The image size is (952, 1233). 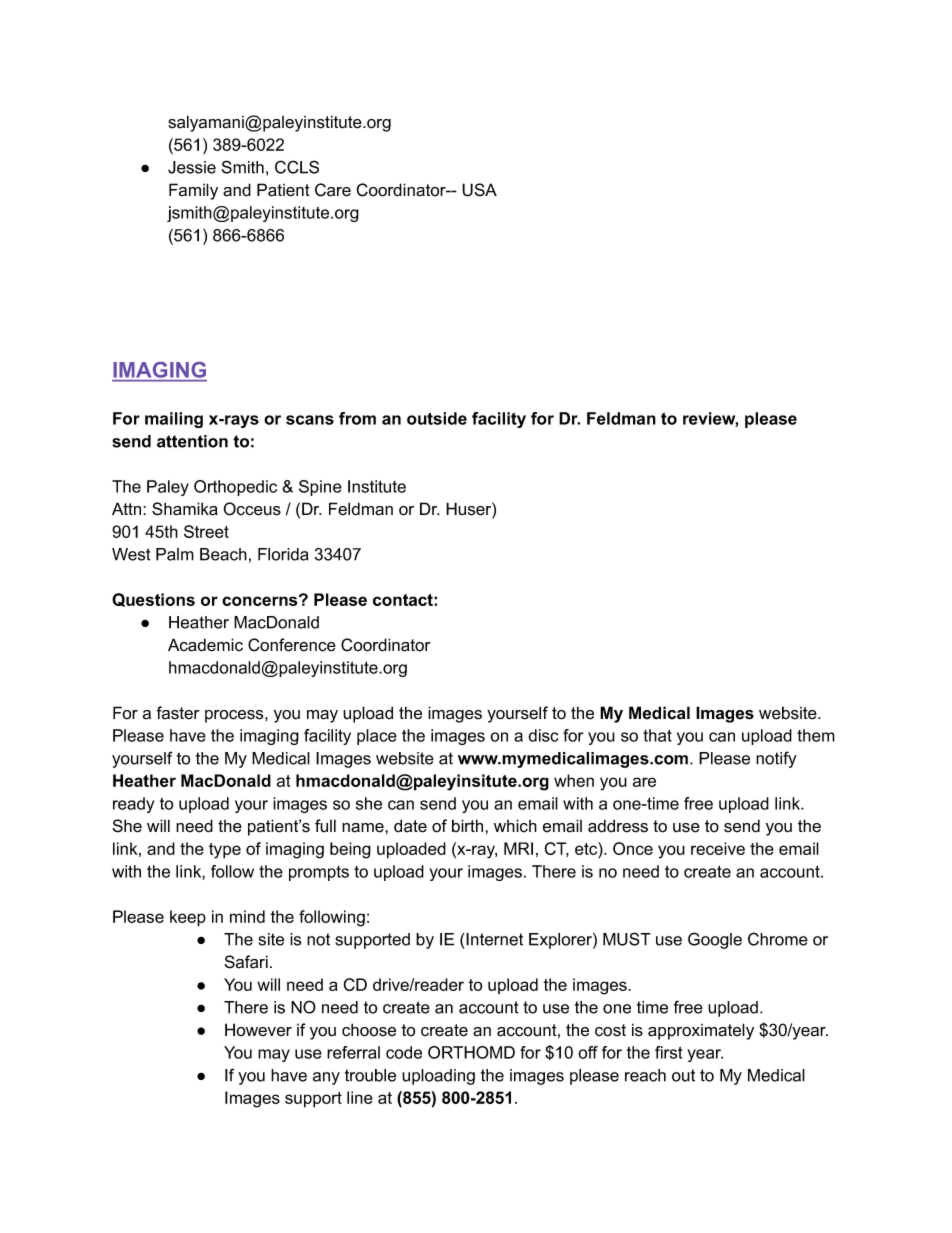 I want to click on Academic, so click(x=205, y=645).
